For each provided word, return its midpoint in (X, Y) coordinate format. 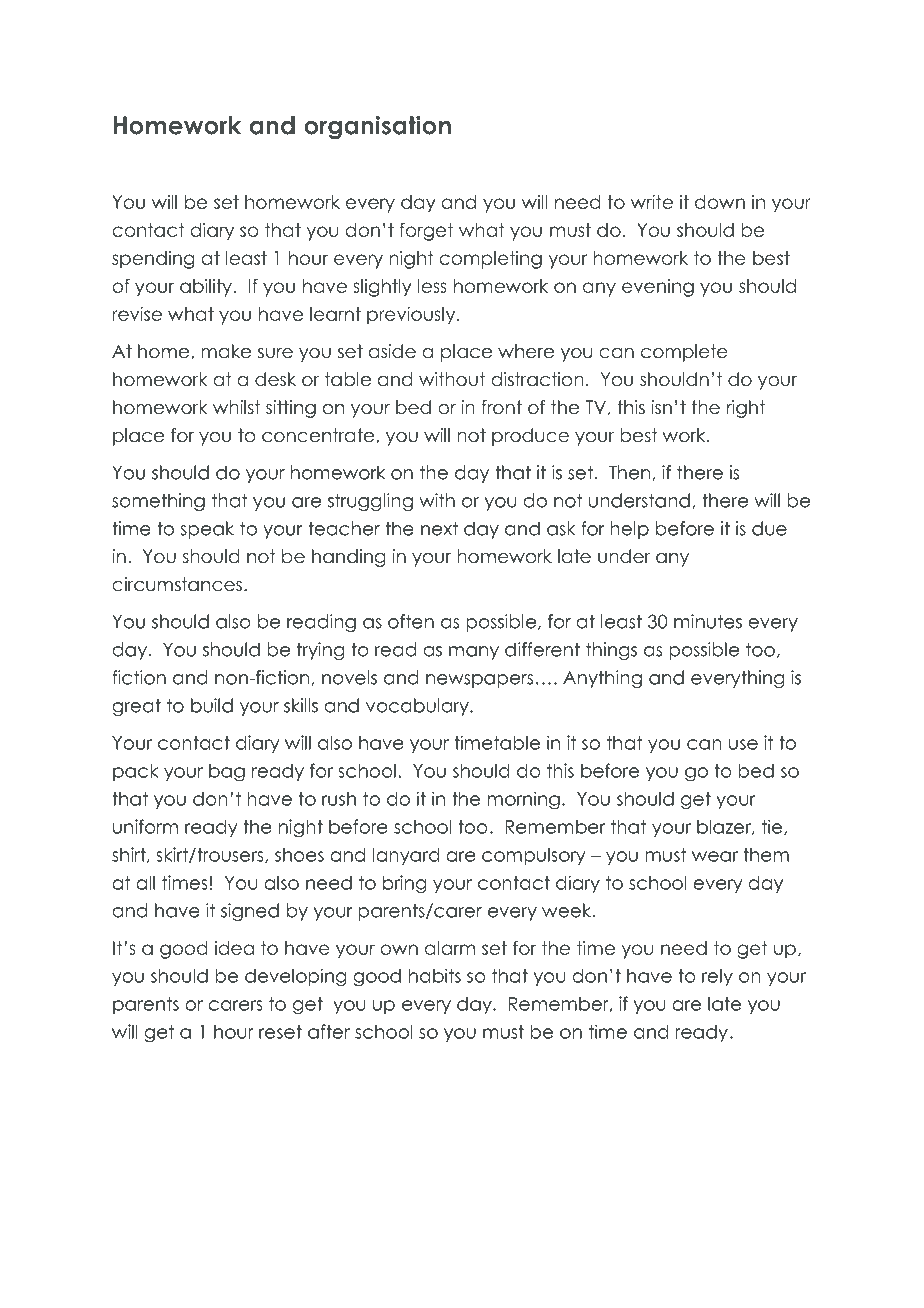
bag (227, 773)
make (226, 351)
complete (684, 353)
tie (773, 827)
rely (717, 977)
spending (153, 260)
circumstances (177, 584)
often (411, 621)
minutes (708, 621)
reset (280, 1032)
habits (435, 975)
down (720, 202)
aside (392, 351)
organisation (377, 127)
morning (524, 800)
